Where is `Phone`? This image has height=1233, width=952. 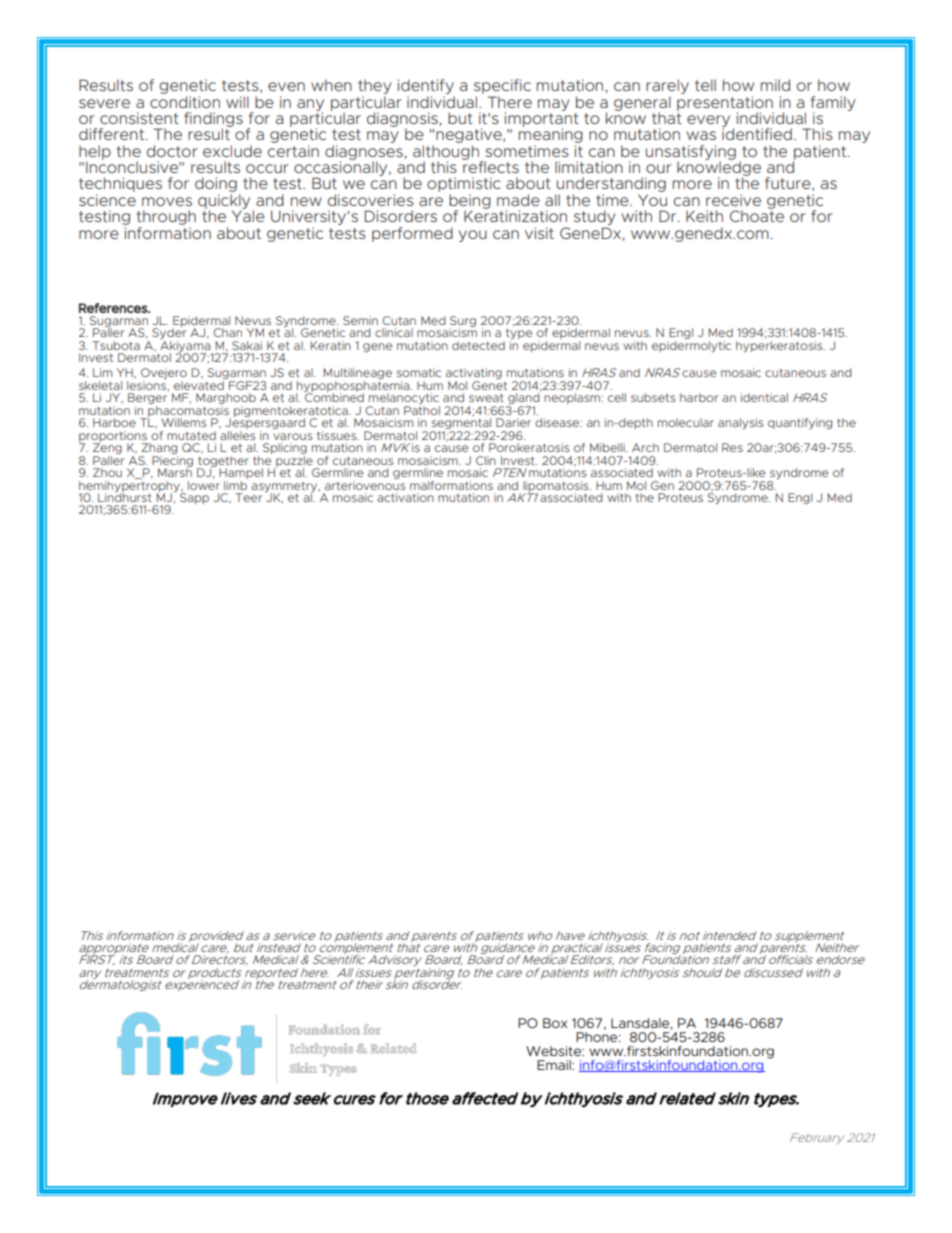 Phone is located at coordinates (598, 1037).
